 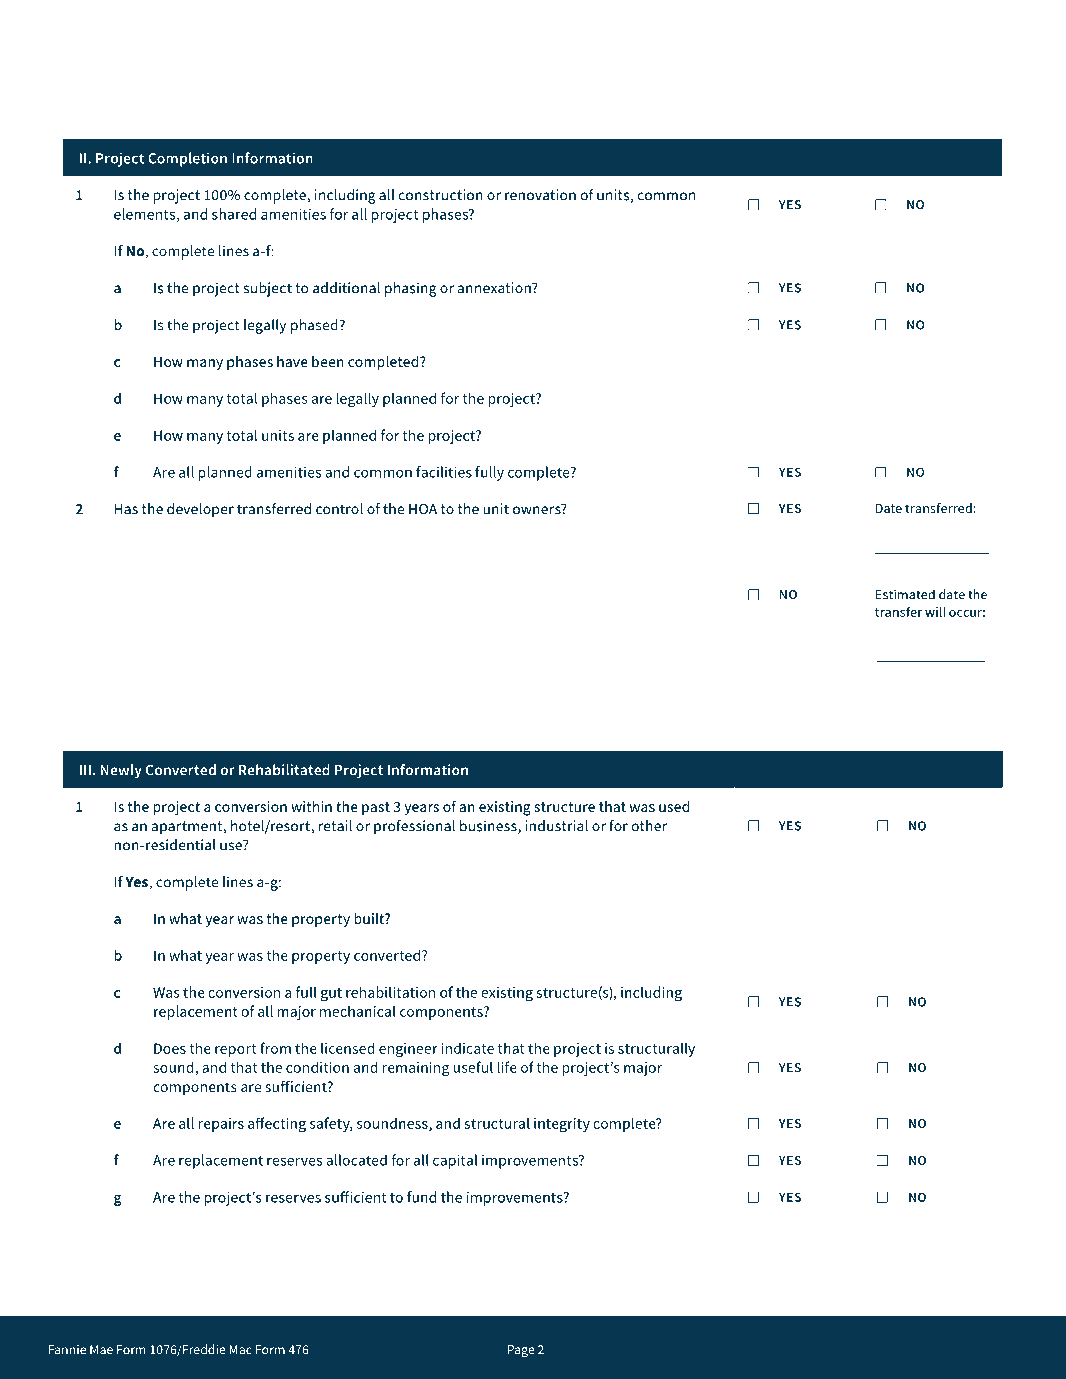 What do you see at coordinates (674, 806) in the screenshot?
I see `used` at bounding box center [674, 806].
